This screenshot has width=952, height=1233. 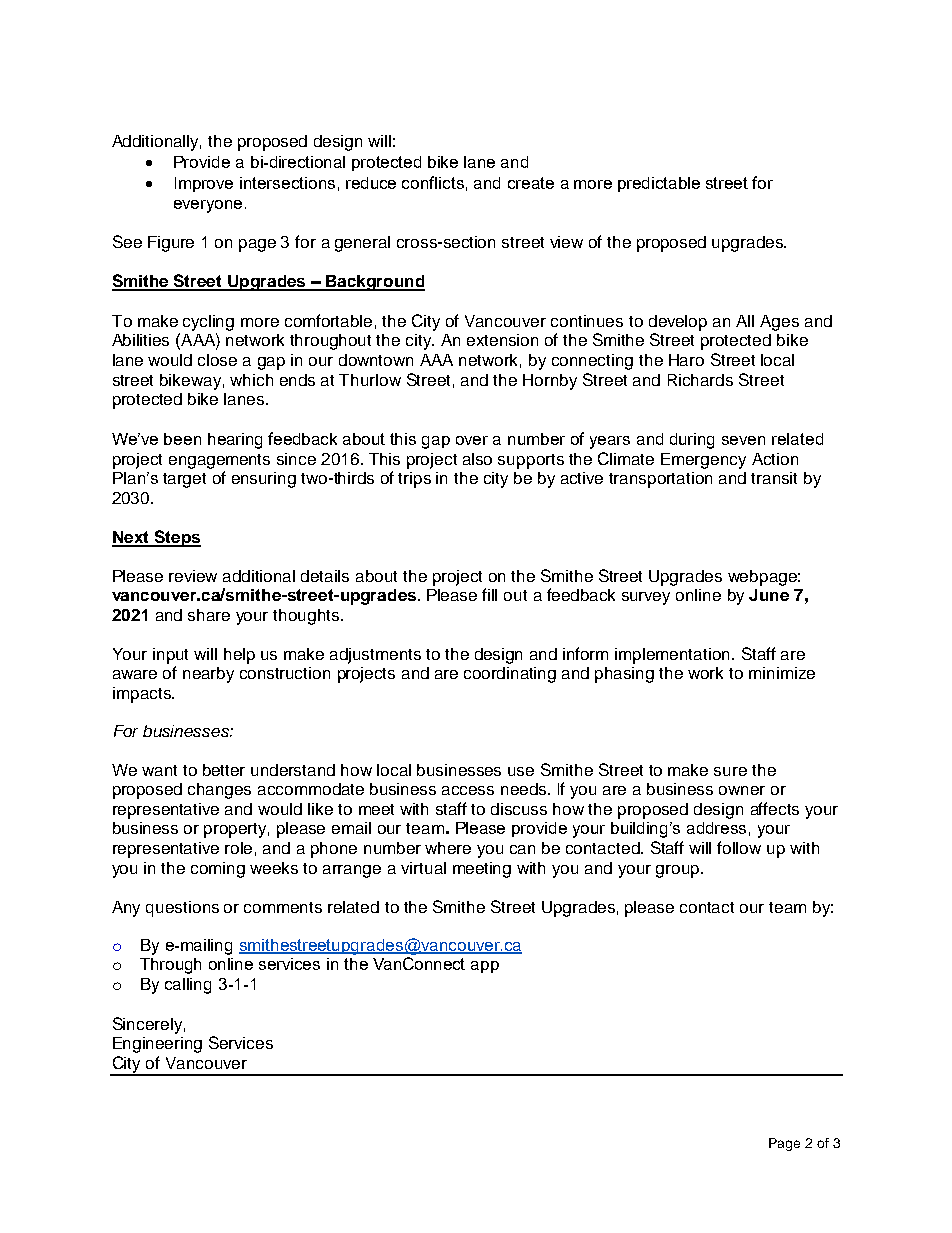 I want to click on everyone, so click(x=208, y=206).
